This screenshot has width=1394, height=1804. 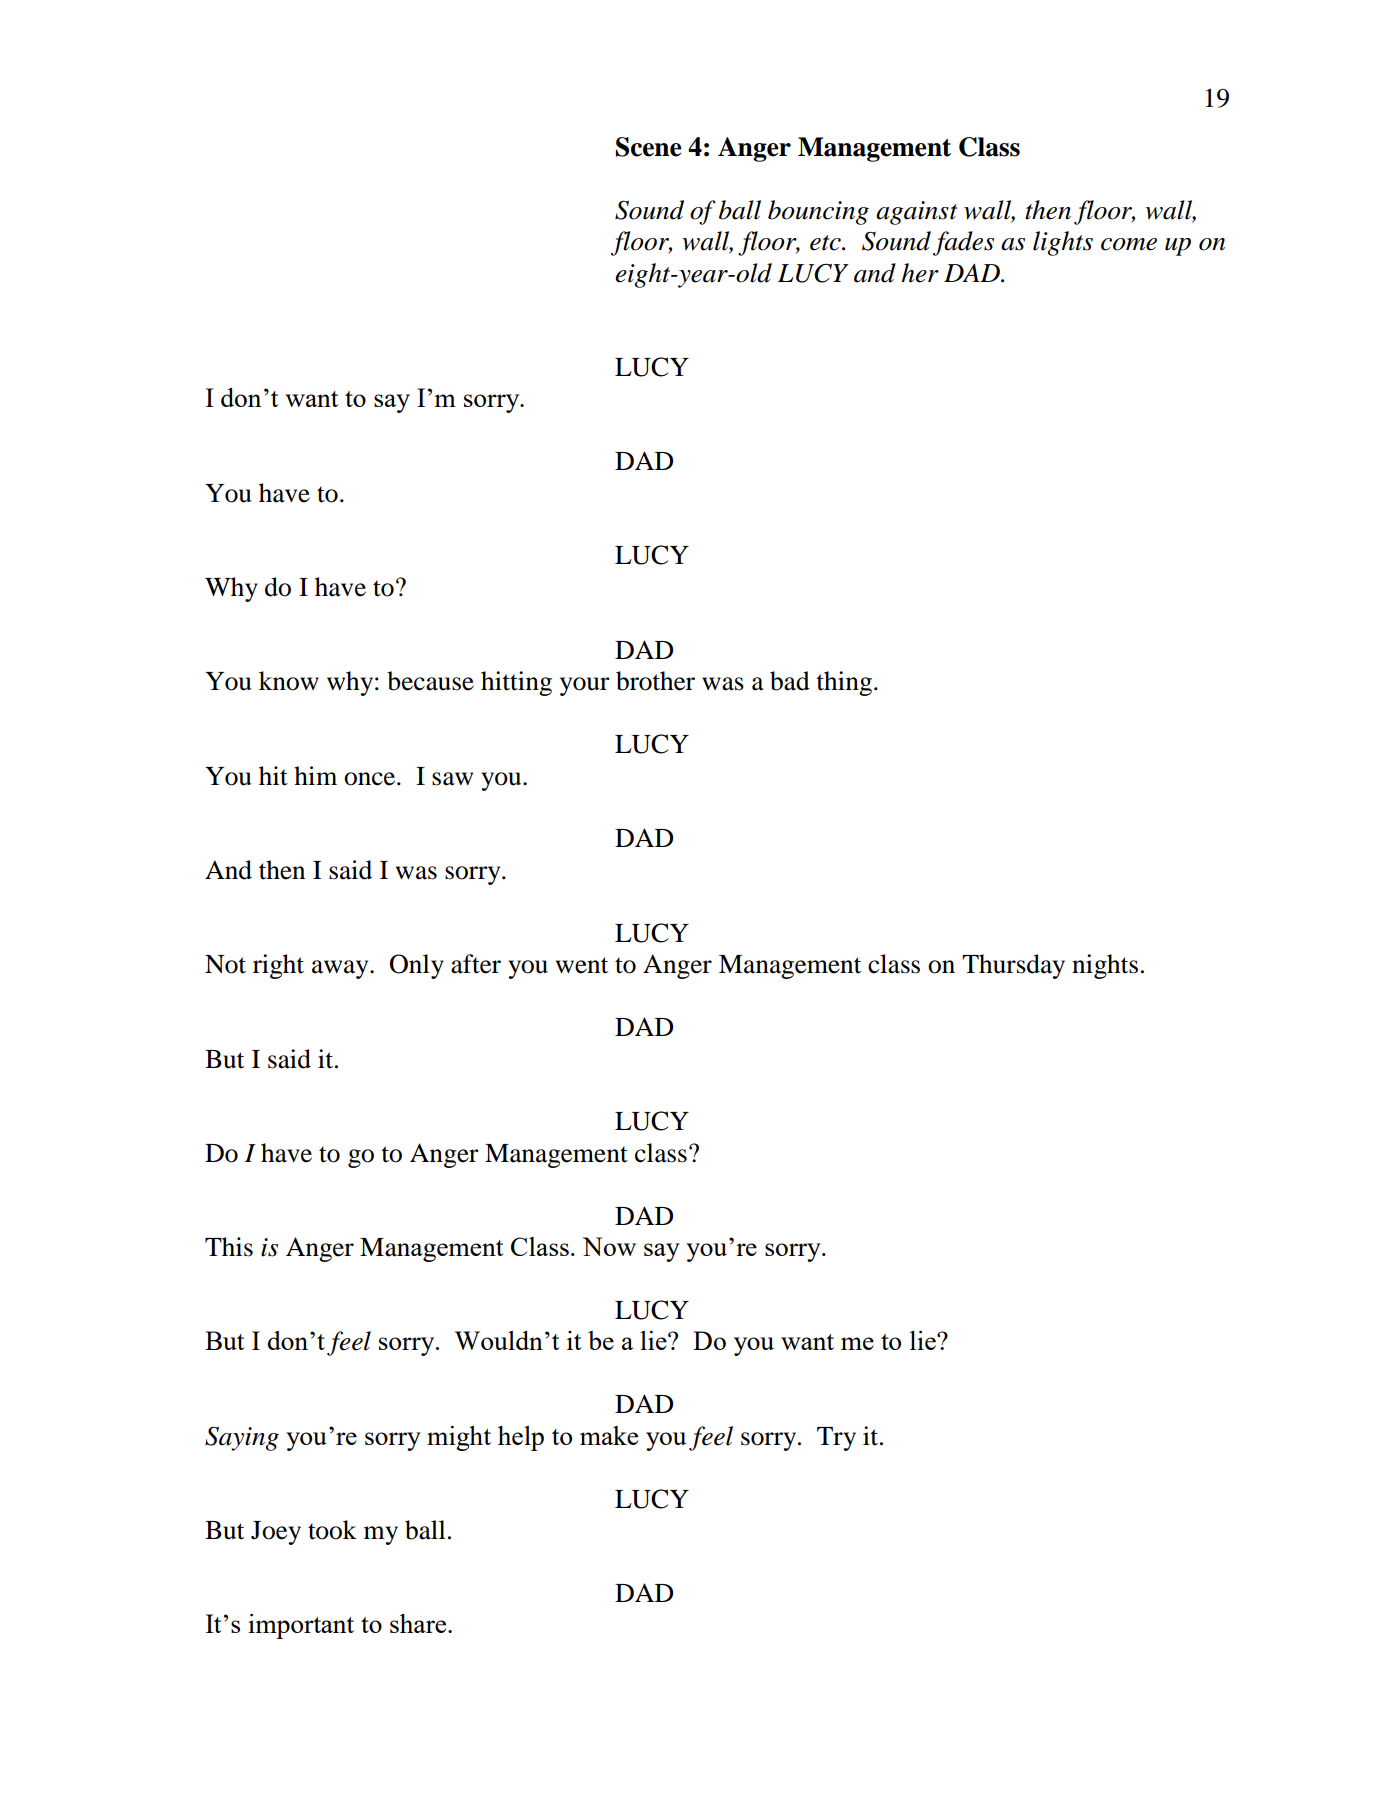 What do you see at coordinates (301, 1626) in the screenshot?
I see `important` at bounding box center [301, 1626].
